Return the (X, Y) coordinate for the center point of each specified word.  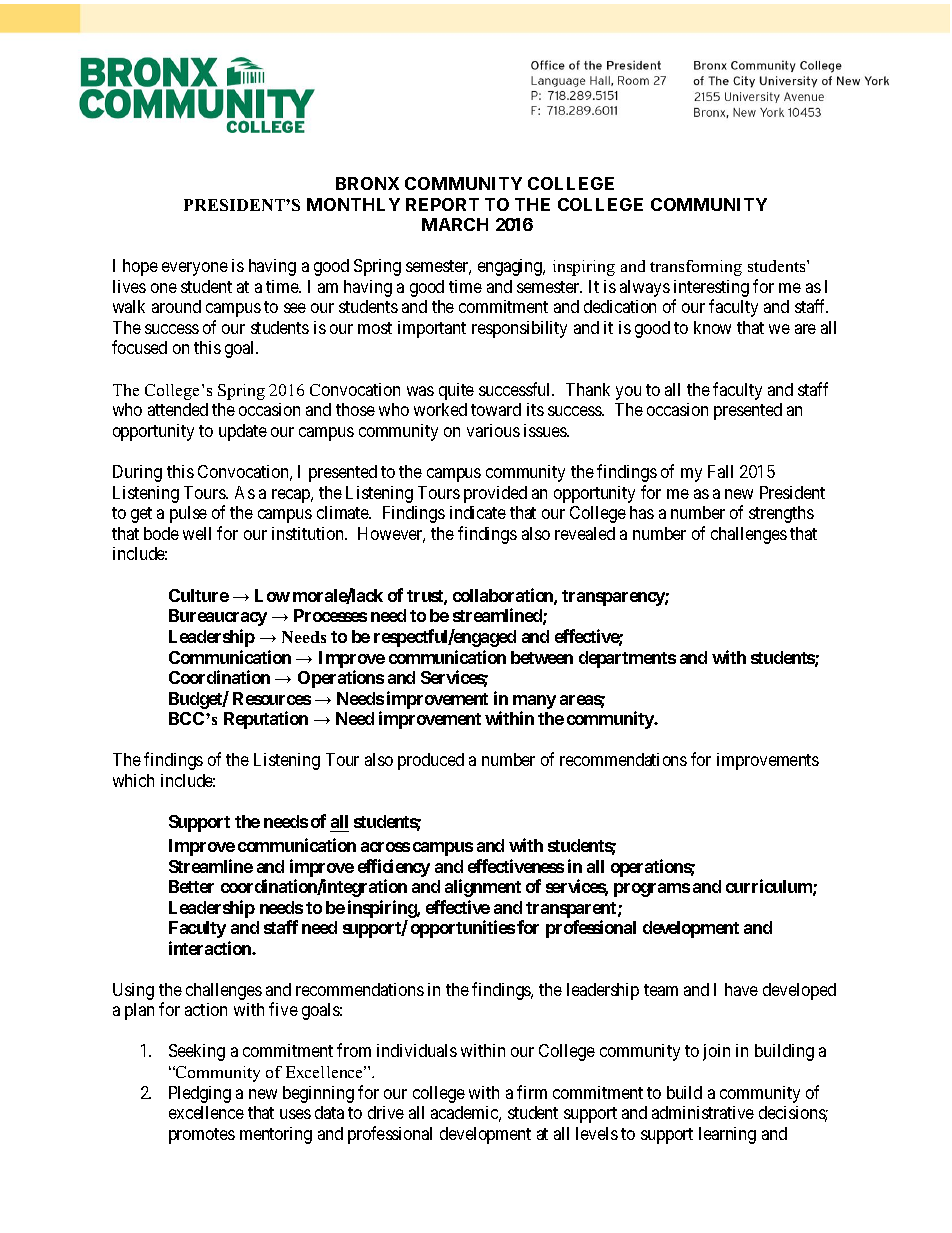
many (534, 702)
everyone (195, 269)
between (542, 657)
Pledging (200, 1094)
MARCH (455, 224)
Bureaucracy (218, 617)
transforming (696, 268)
